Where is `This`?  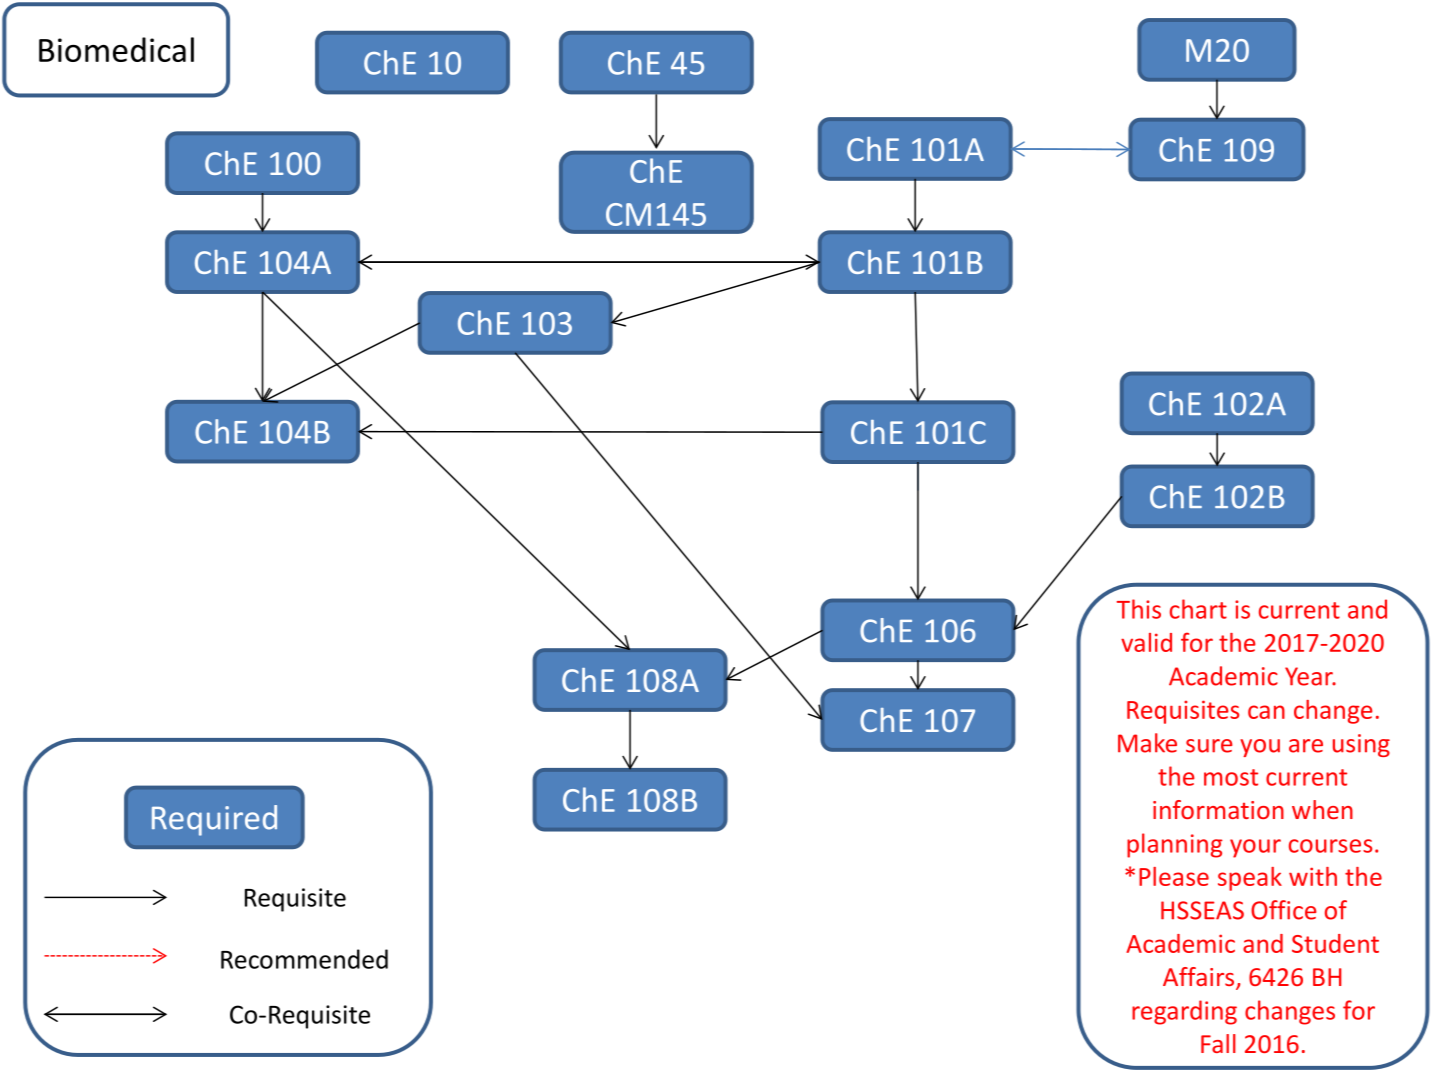 This is located at coordinates (1139, 609).
